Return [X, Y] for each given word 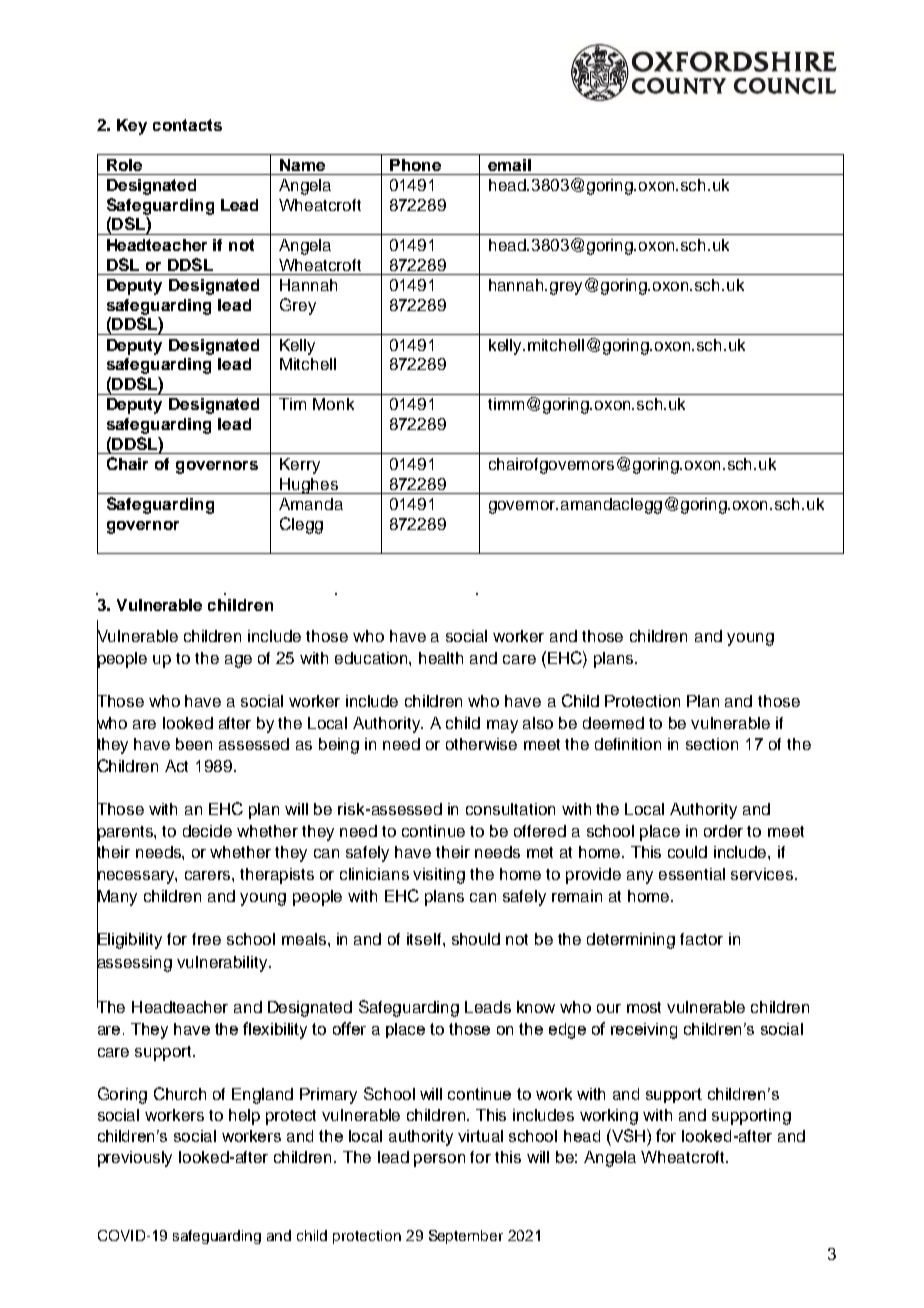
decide [207, 831]
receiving [644, 1031]
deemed [613, 723]
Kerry [300, 466]
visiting [439, 876]
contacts [187, 125]
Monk [333, 404]
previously [135, 1159]
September [466, 1237]
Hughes [309, 486]
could [687, 852]
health [441, 658]
